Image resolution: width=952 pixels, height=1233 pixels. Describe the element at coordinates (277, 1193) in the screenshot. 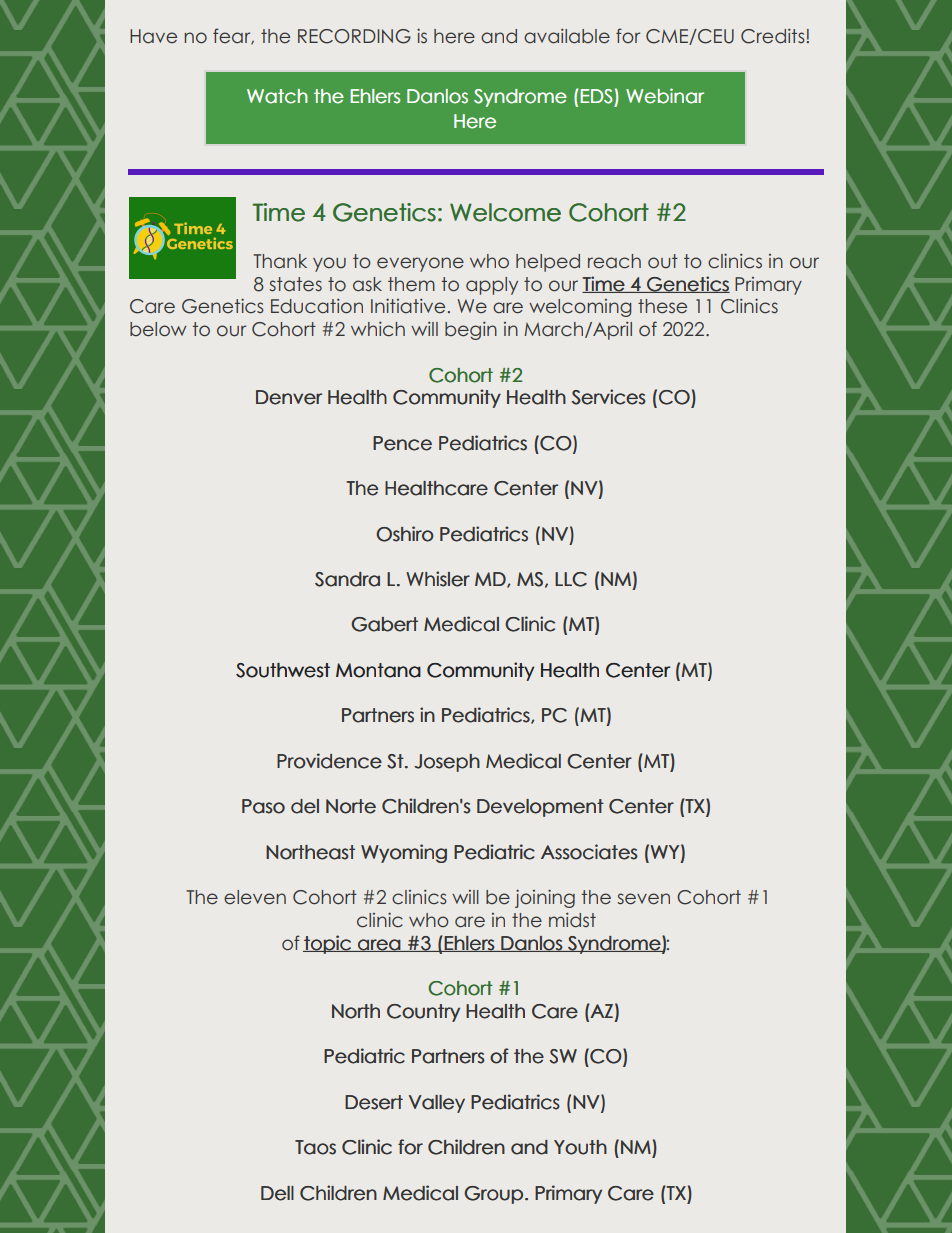

I see `Dell` at that location.
